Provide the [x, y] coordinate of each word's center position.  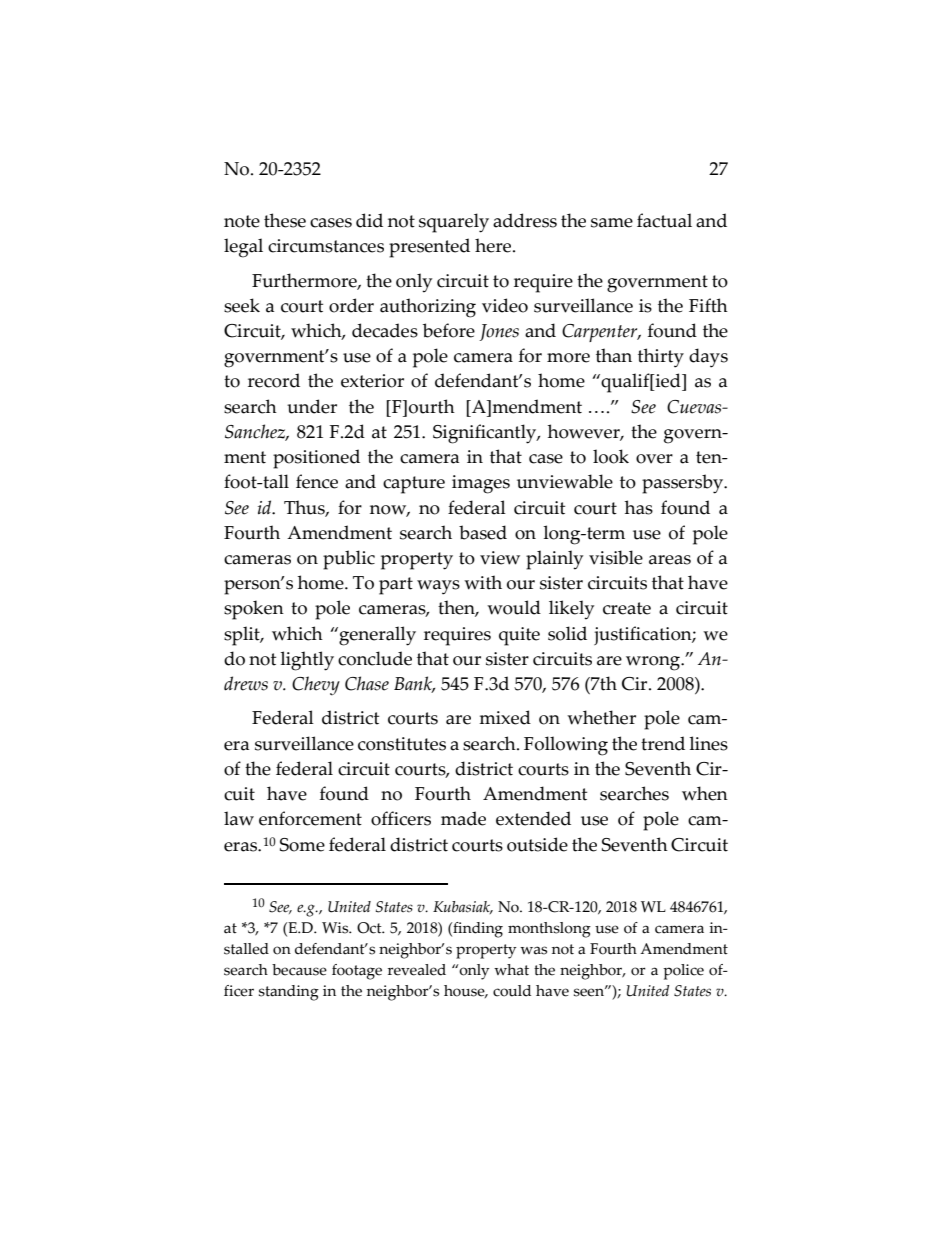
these [285, 220]
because [299, 970]
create [627, 608]
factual [664, 220]
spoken [254, 610]
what [511, 970]
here [494, 245]
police [683, 972]
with [483, 582]
